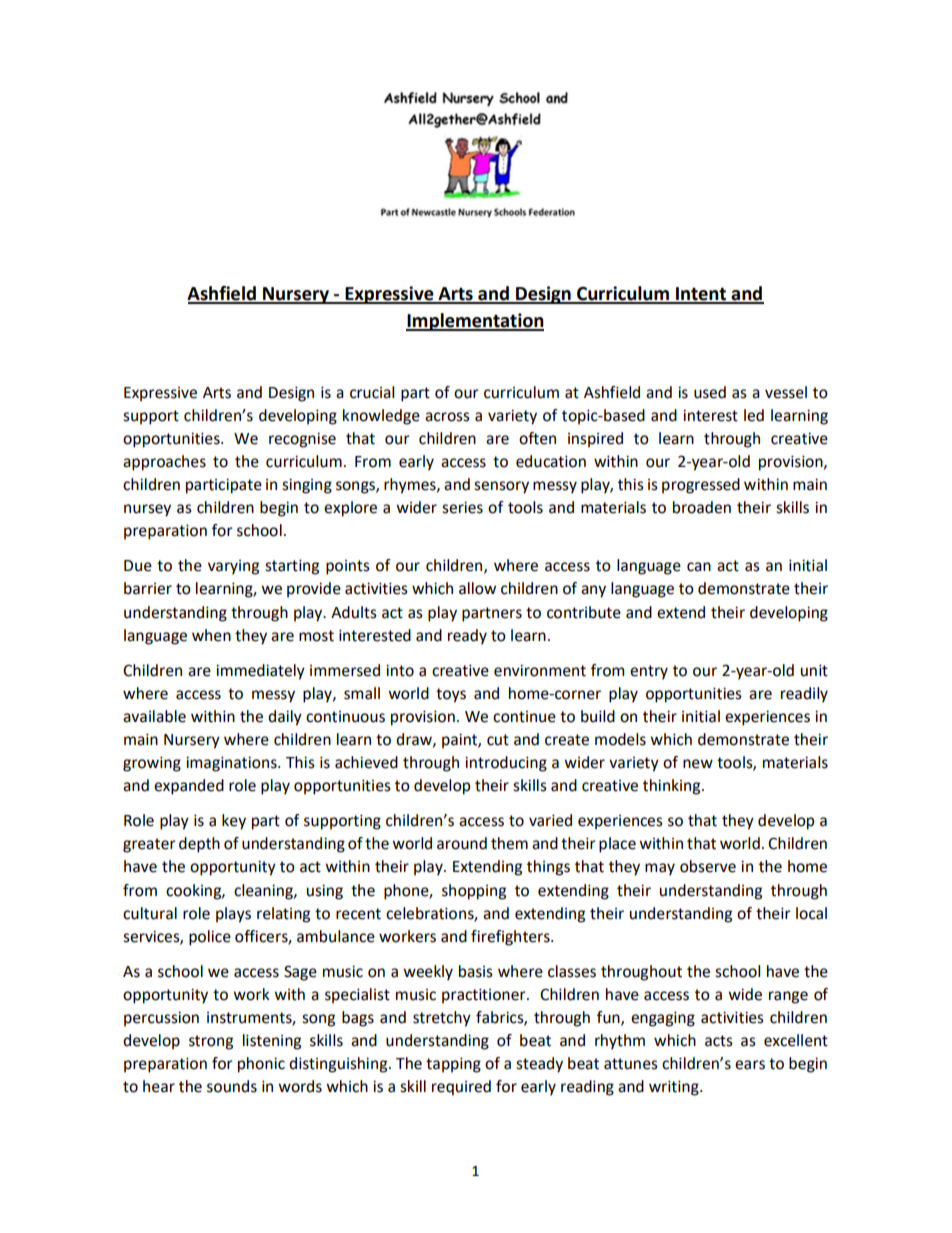 The image size is (952, 1233). What do you see at coordinates (372, 392) in the document?
I see `crucial` at bounding box center [372, 392].
